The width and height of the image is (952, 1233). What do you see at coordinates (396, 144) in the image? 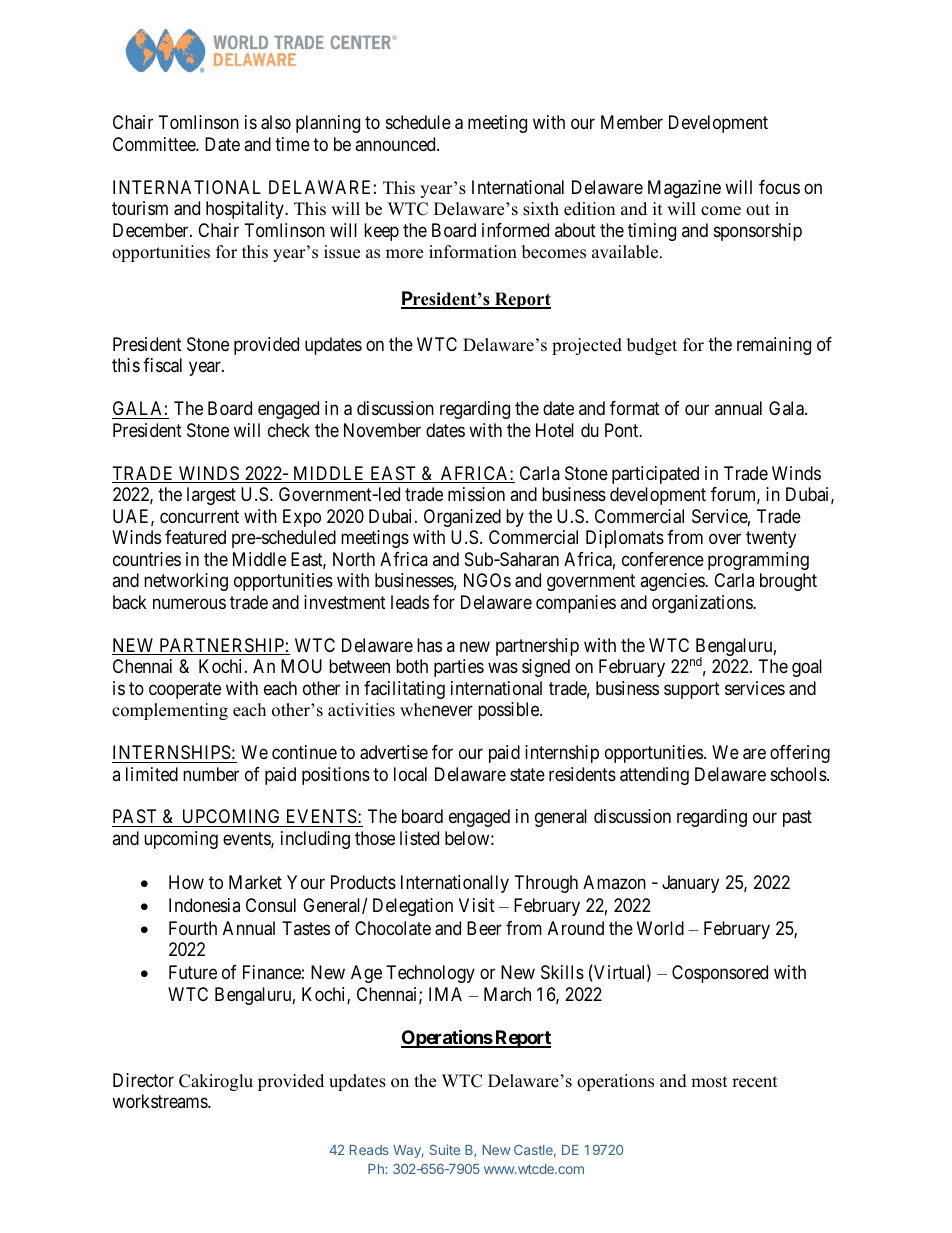
I see `announced` at bounding box center [396, 144].
